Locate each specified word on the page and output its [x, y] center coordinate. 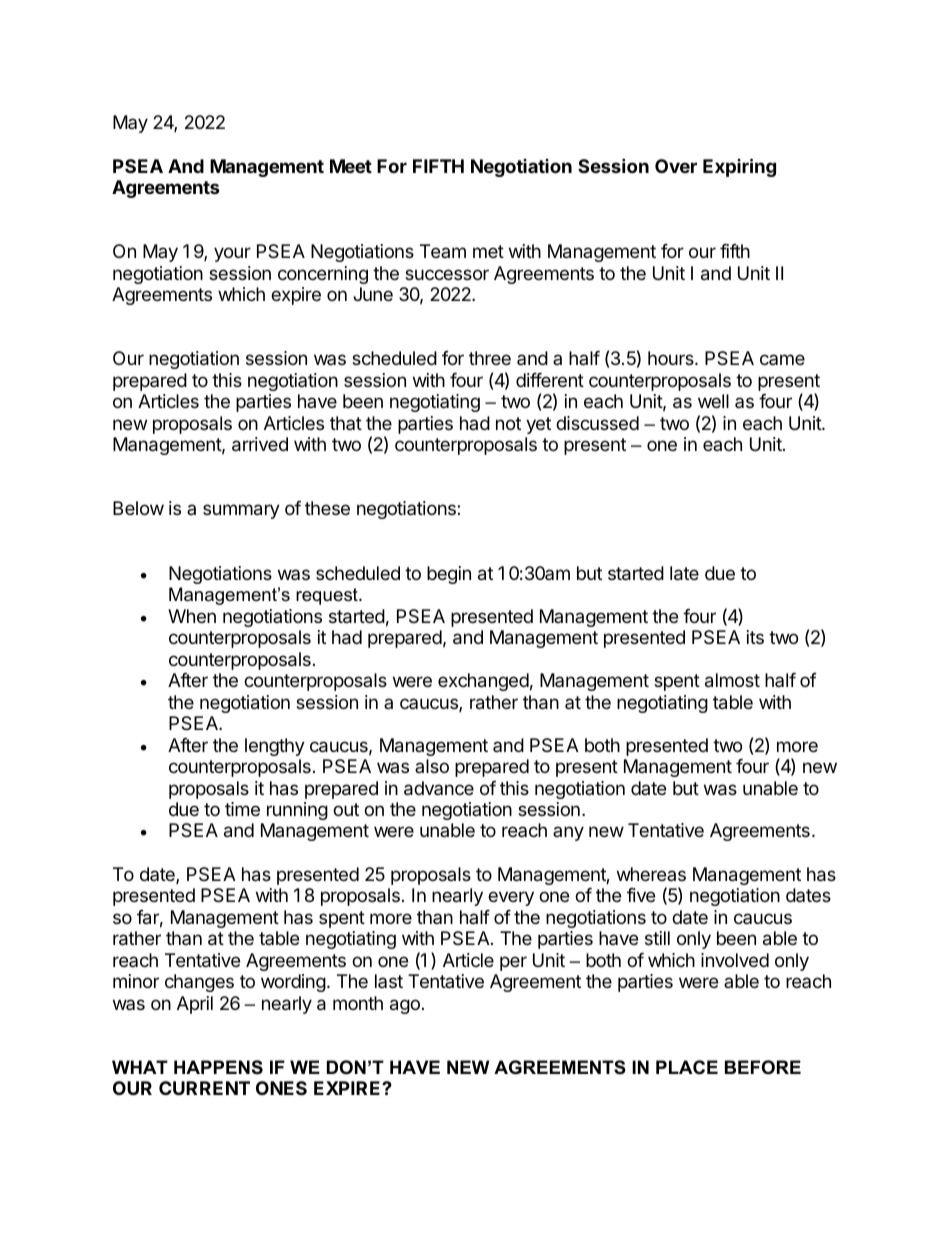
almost [732, 680]
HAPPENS [218, 1067]
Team [443, 251]
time [242, 809]
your [232, 254]
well [713, 401]
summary [241, 511]
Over [676, 166]
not [508, 423]
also [432, 766]
